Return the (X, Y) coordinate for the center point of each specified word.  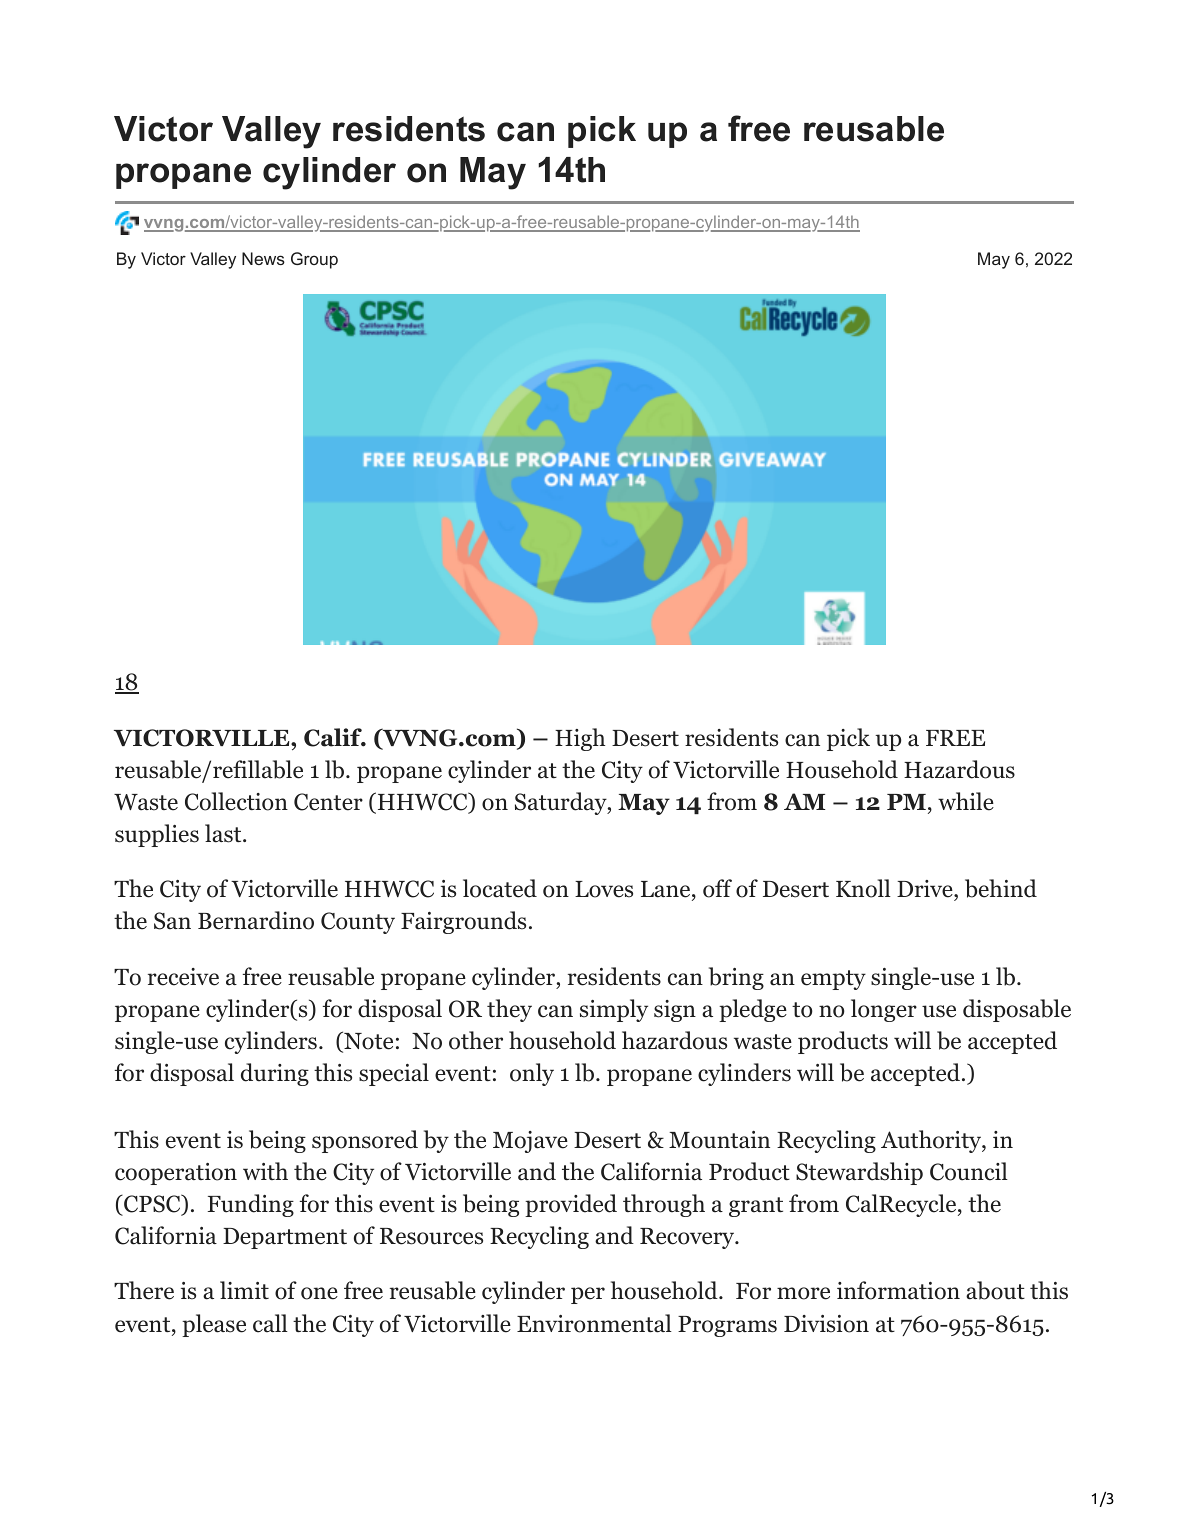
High (580, 739)
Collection (236, 801)
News (263, 258)
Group (314, 260)
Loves (604, 889)
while (966, 801)
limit (244, 1290)
